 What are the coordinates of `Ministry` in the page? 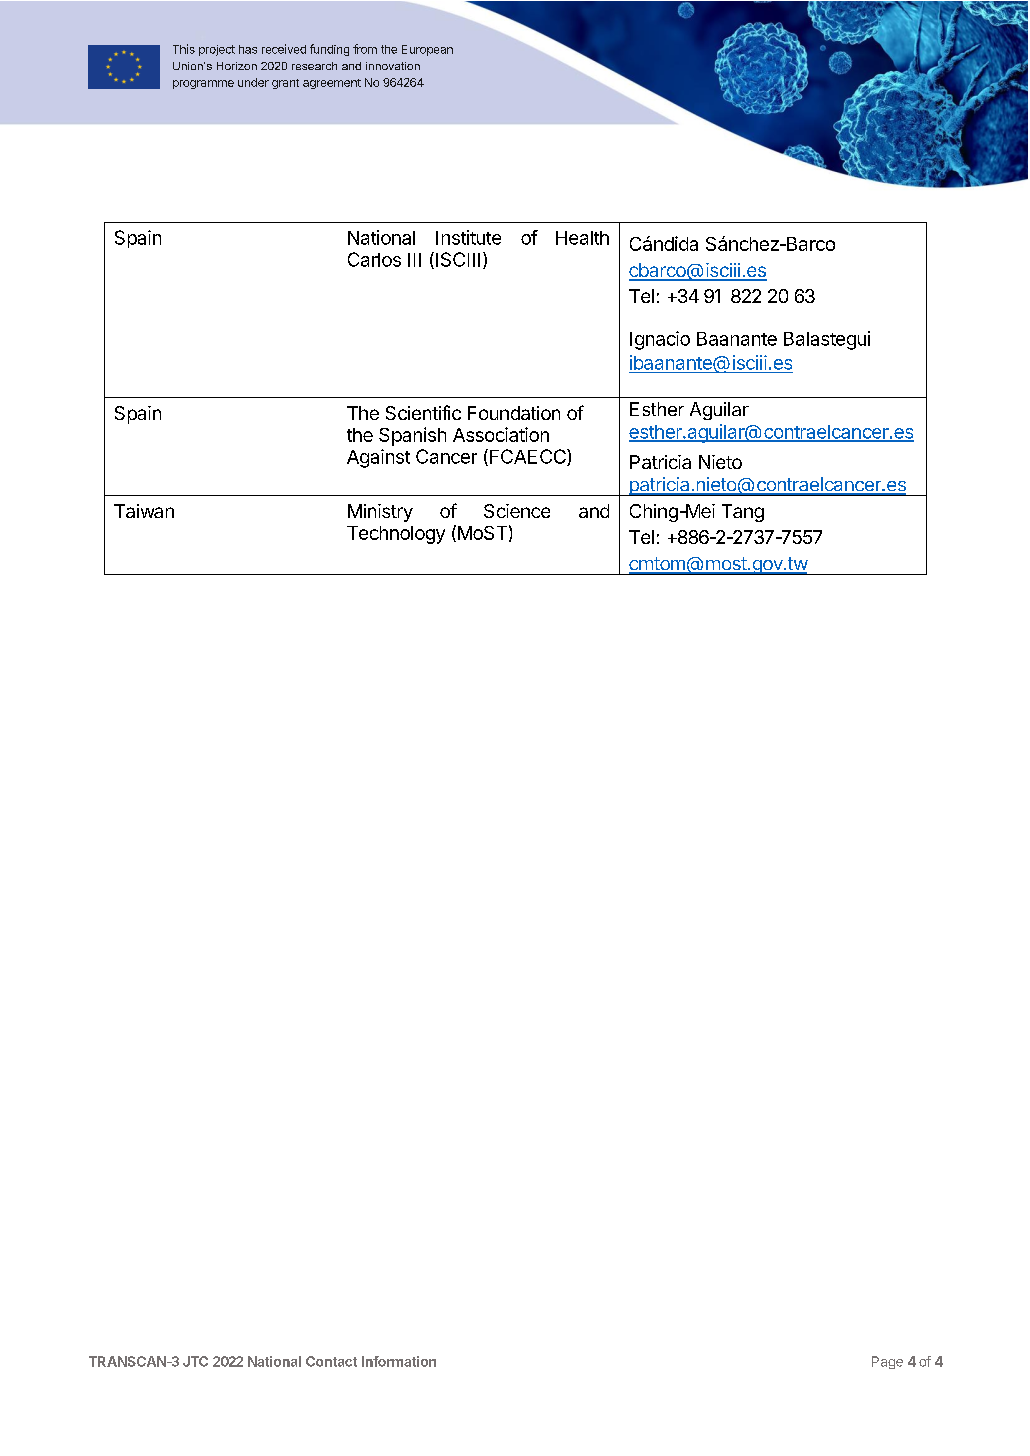 It's located at (380, 513).
